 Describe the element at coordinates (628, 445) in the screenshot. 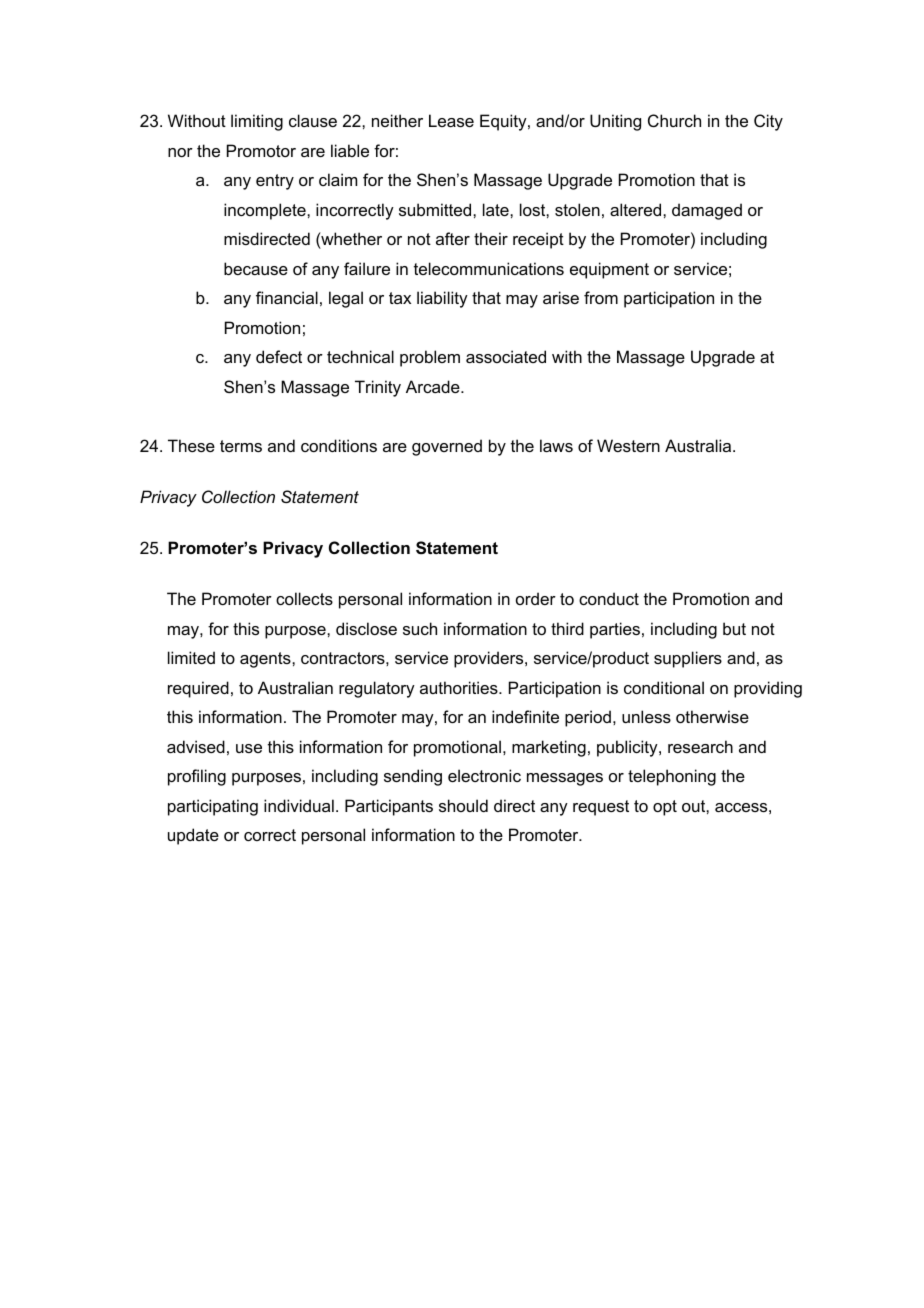

I see `Western` at that location.
